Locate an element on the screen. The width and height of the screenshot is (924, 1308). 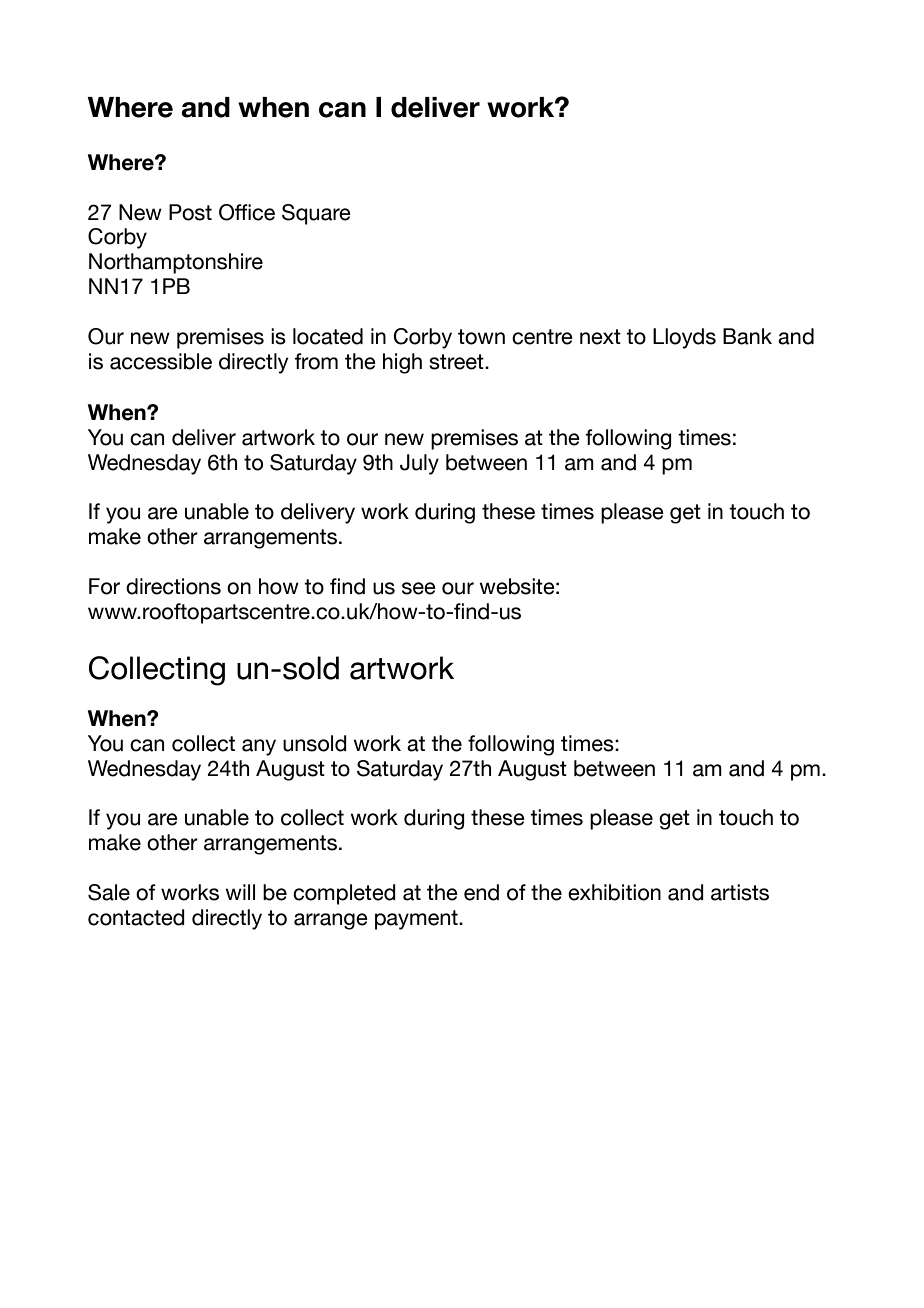
any is located at coordinates (259, 747).
